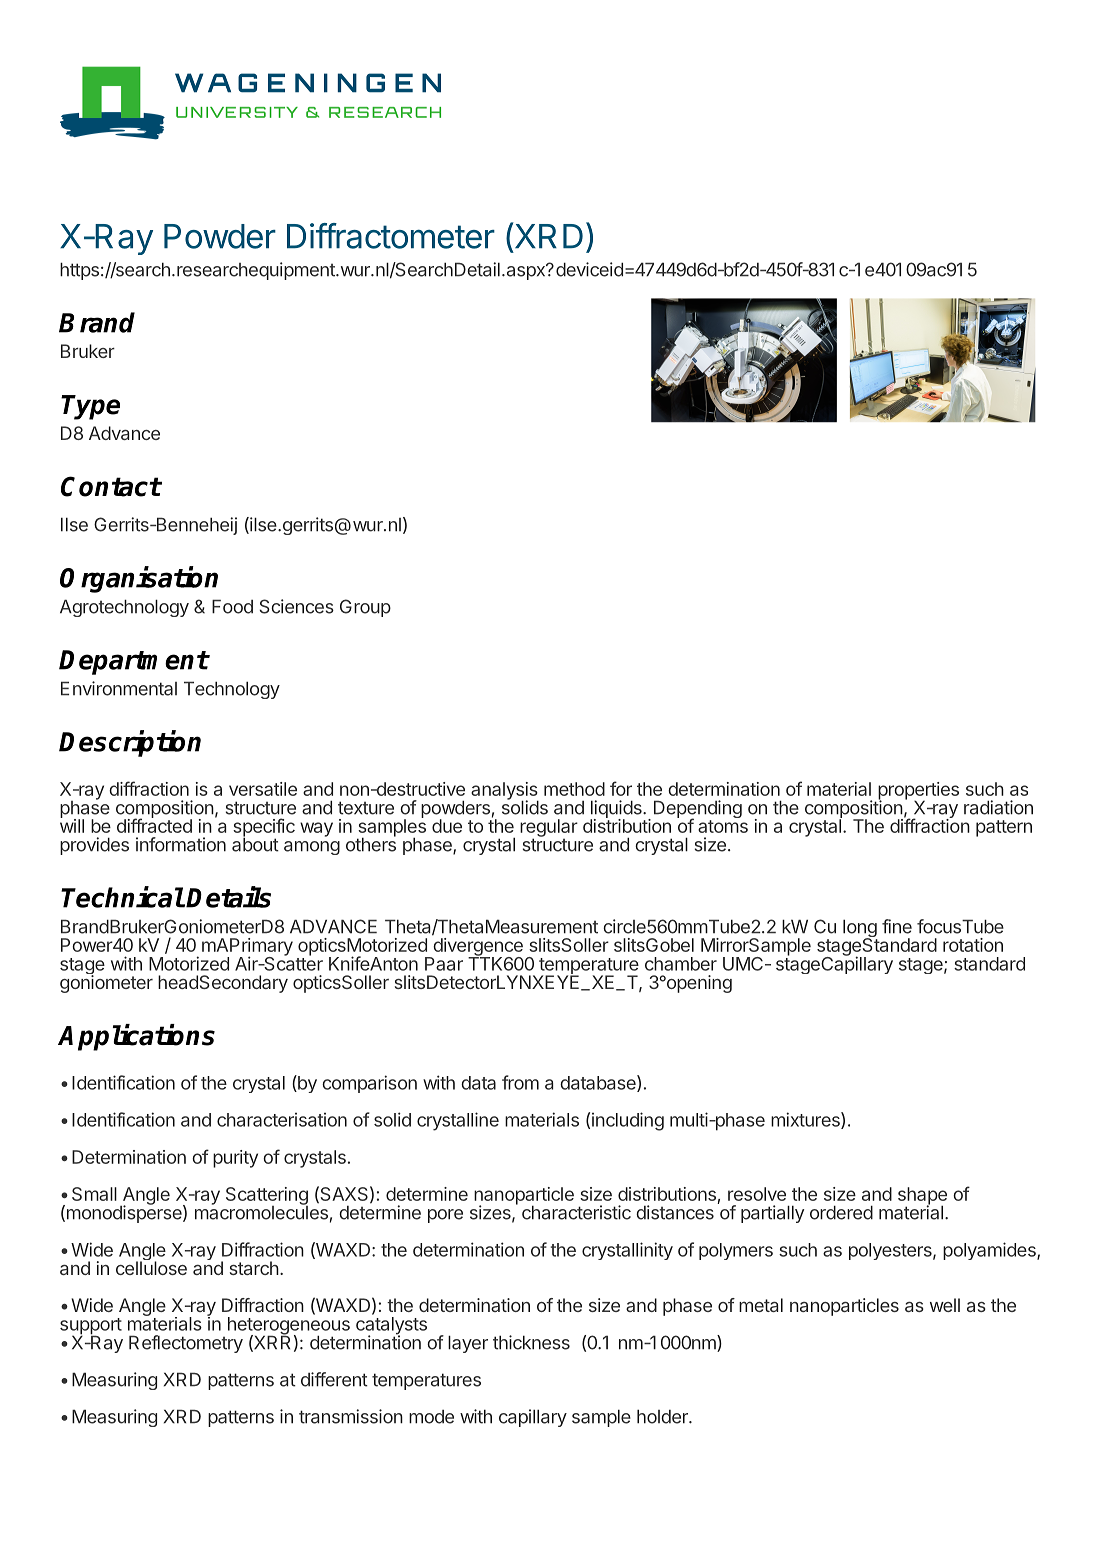  What do you see at coordinates (520, 1082) in the screenshot?
I see `from` at bounding box center [520, 1082].
